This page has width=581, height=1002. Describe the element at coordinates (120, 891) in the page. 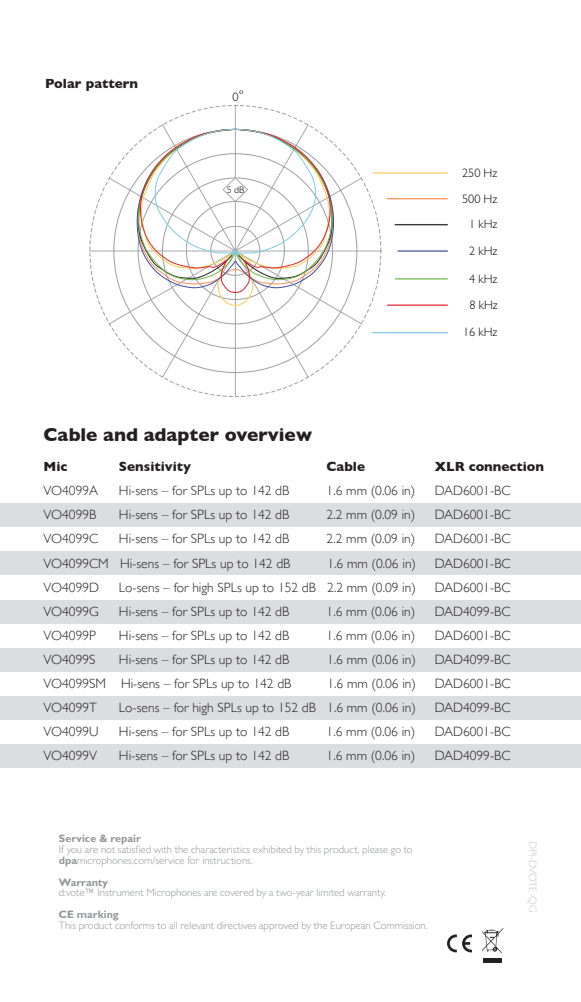

I see `Instrument` at that location.
